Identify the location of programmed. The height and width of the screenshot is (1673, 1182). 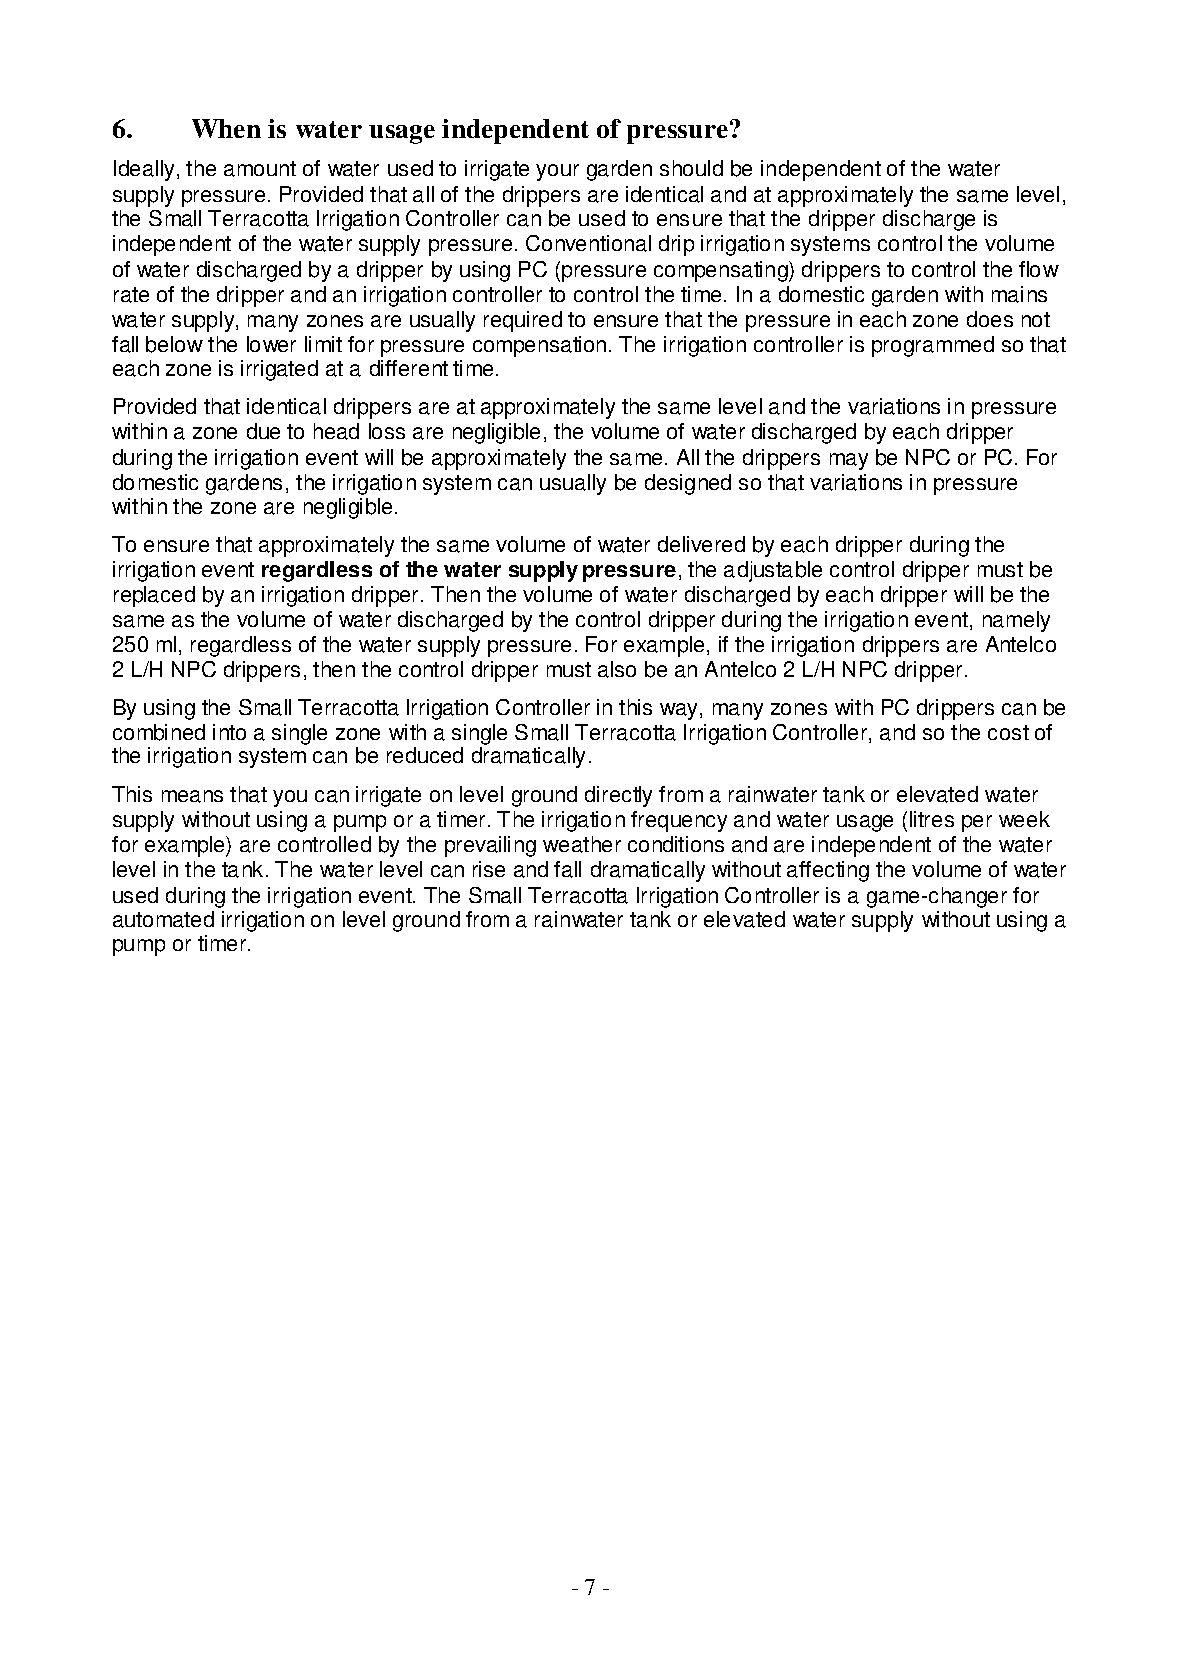
(933, 346).
